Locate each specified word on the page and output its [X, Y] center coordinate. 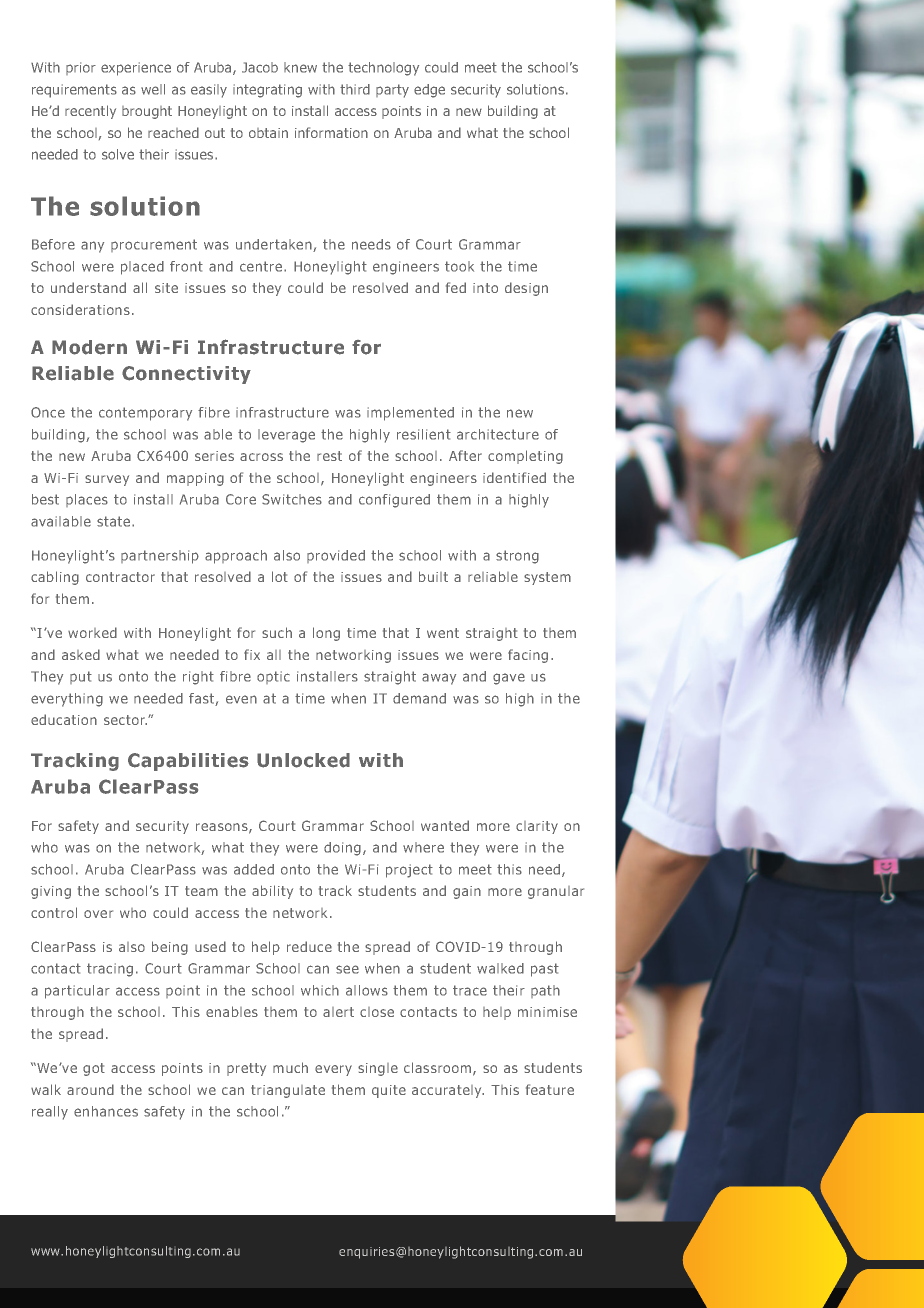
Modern [89, 347]
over [98, 914]
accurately [448, 1091]
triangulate [288, 1091]
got [94, 1069]
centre [261, 266]
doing [342, 849]
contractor [120, 577]
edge [429, 91]
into [485, 288]
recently [90, 112]
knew [300, 67]
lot [280, 576]
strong [517, 557]
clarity [537, 827]
